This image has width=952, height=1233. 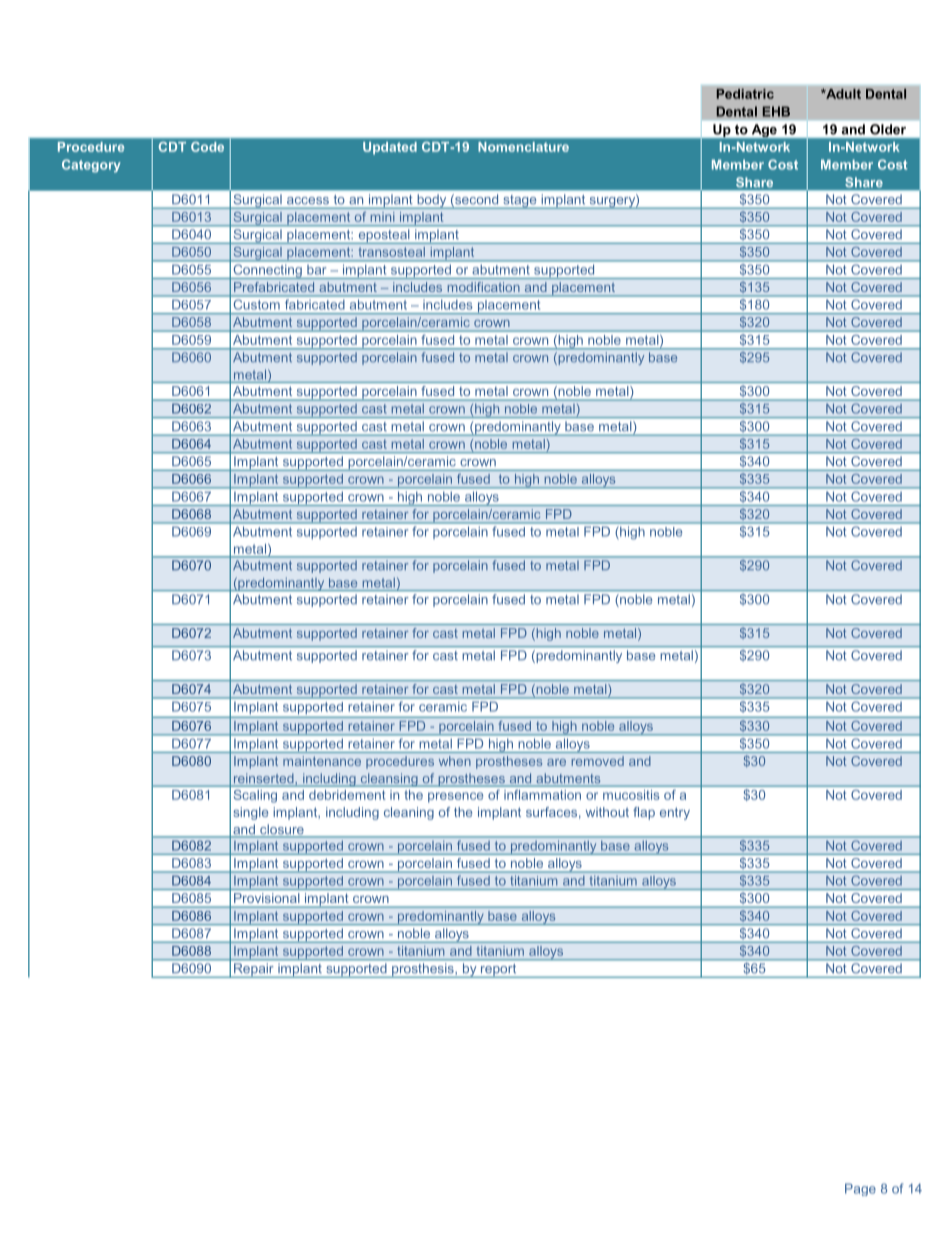 I want to click on when, so click(x=455, y=761).
